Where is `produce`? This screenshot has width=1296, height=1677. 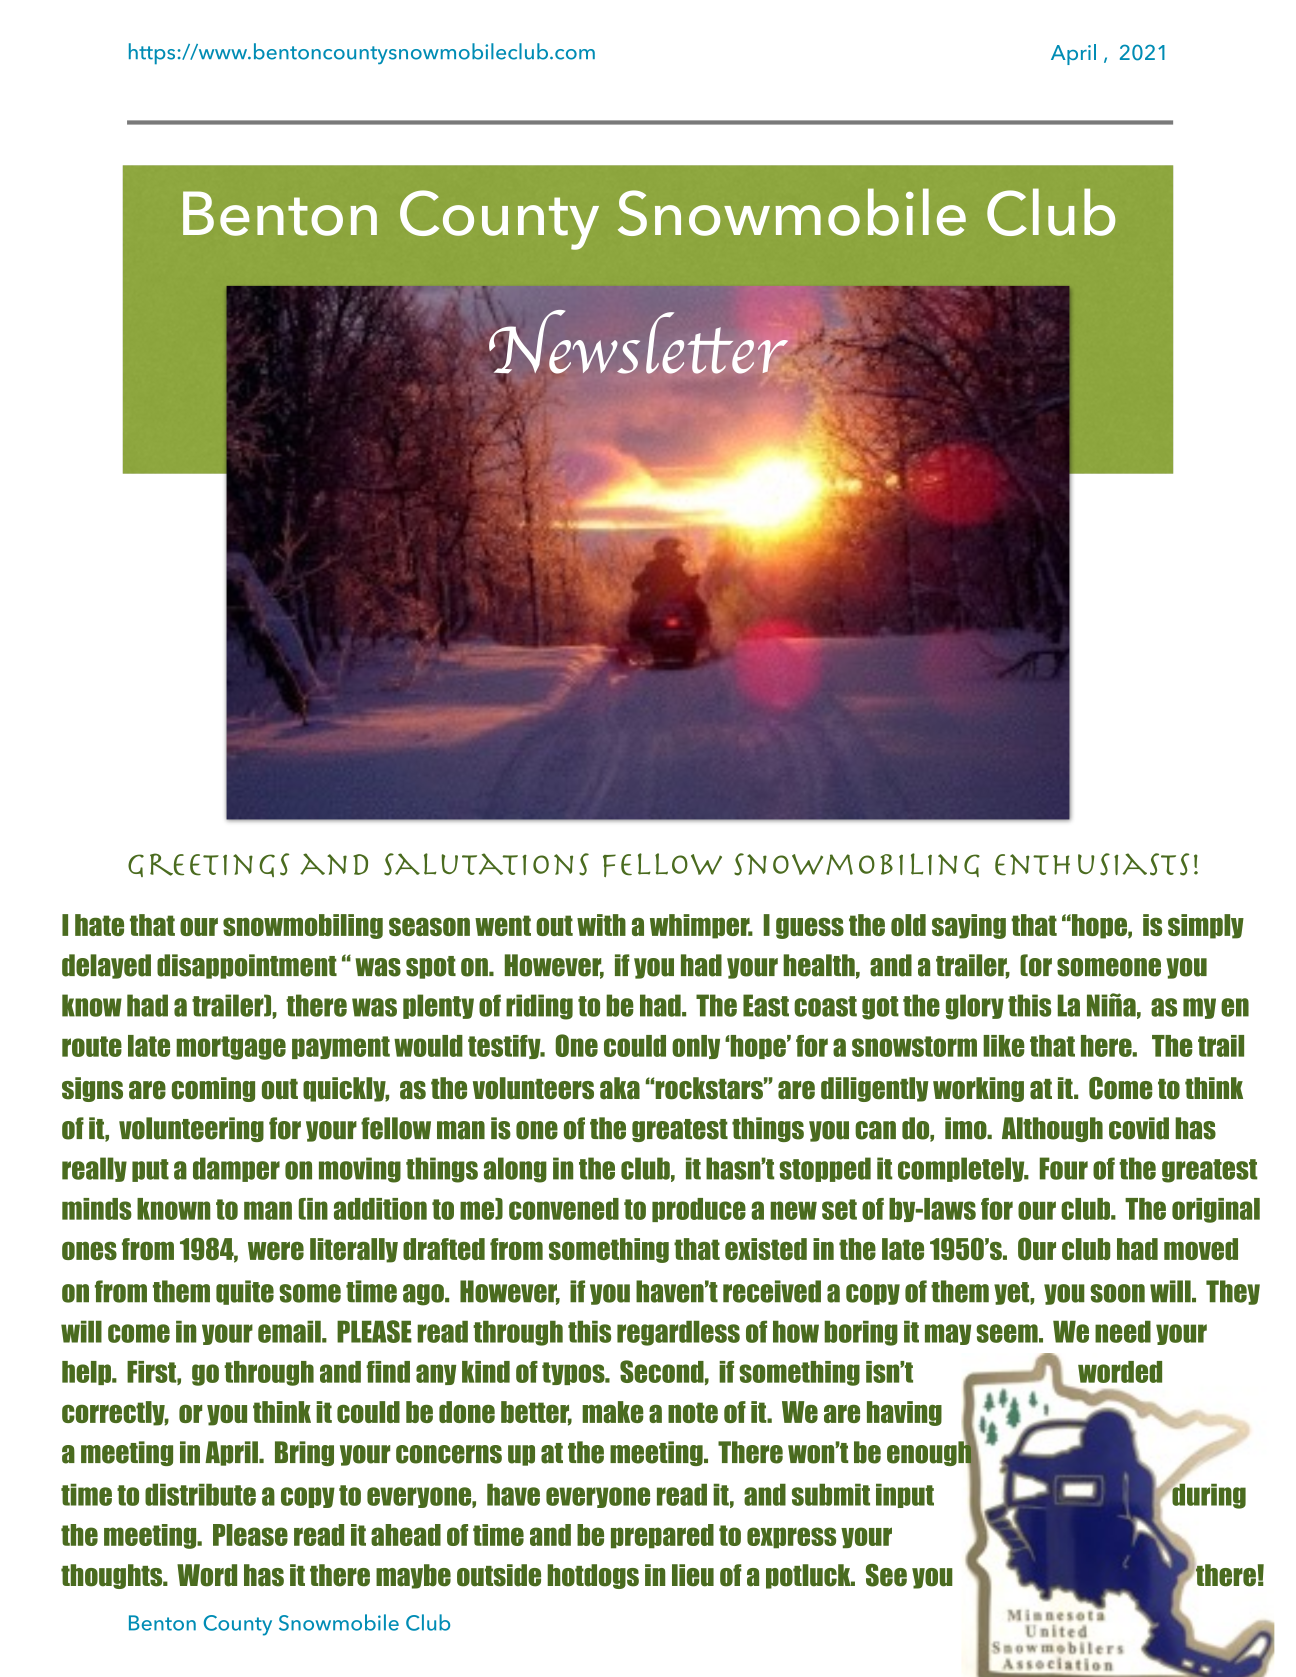 produce is located at coordinates (699, 1210).
